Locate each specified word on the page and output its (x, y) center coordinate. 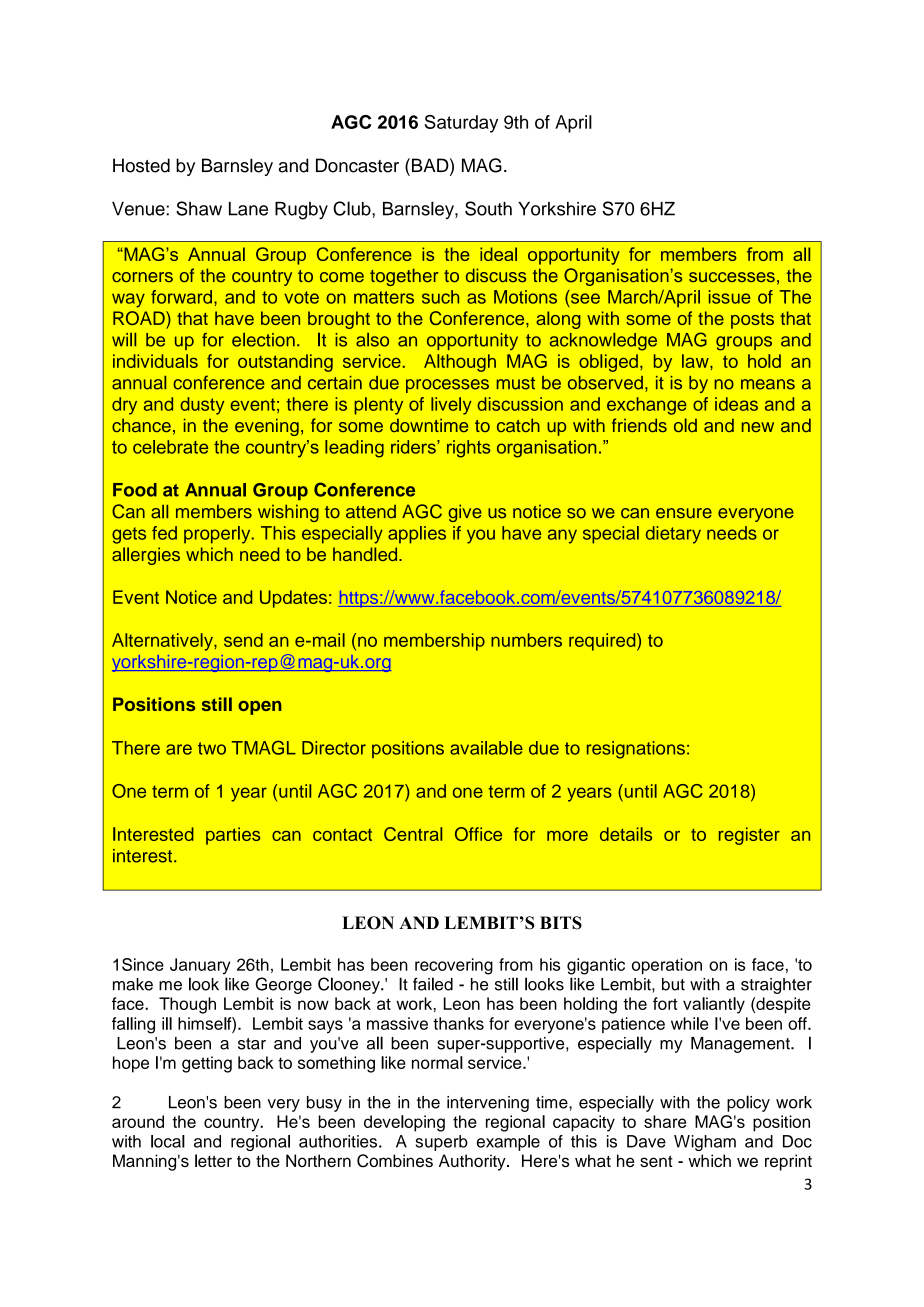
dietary (673, 535)
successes (732, 277)
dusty (202, 406)
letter (213, 1160)
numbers (526, 640)
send (243, 640)
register (749, 836)
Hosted (141, 165)
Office (478, 834)
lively (451, 406)
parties (233, 836)
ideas (736, 404)
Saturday (461, 124)
